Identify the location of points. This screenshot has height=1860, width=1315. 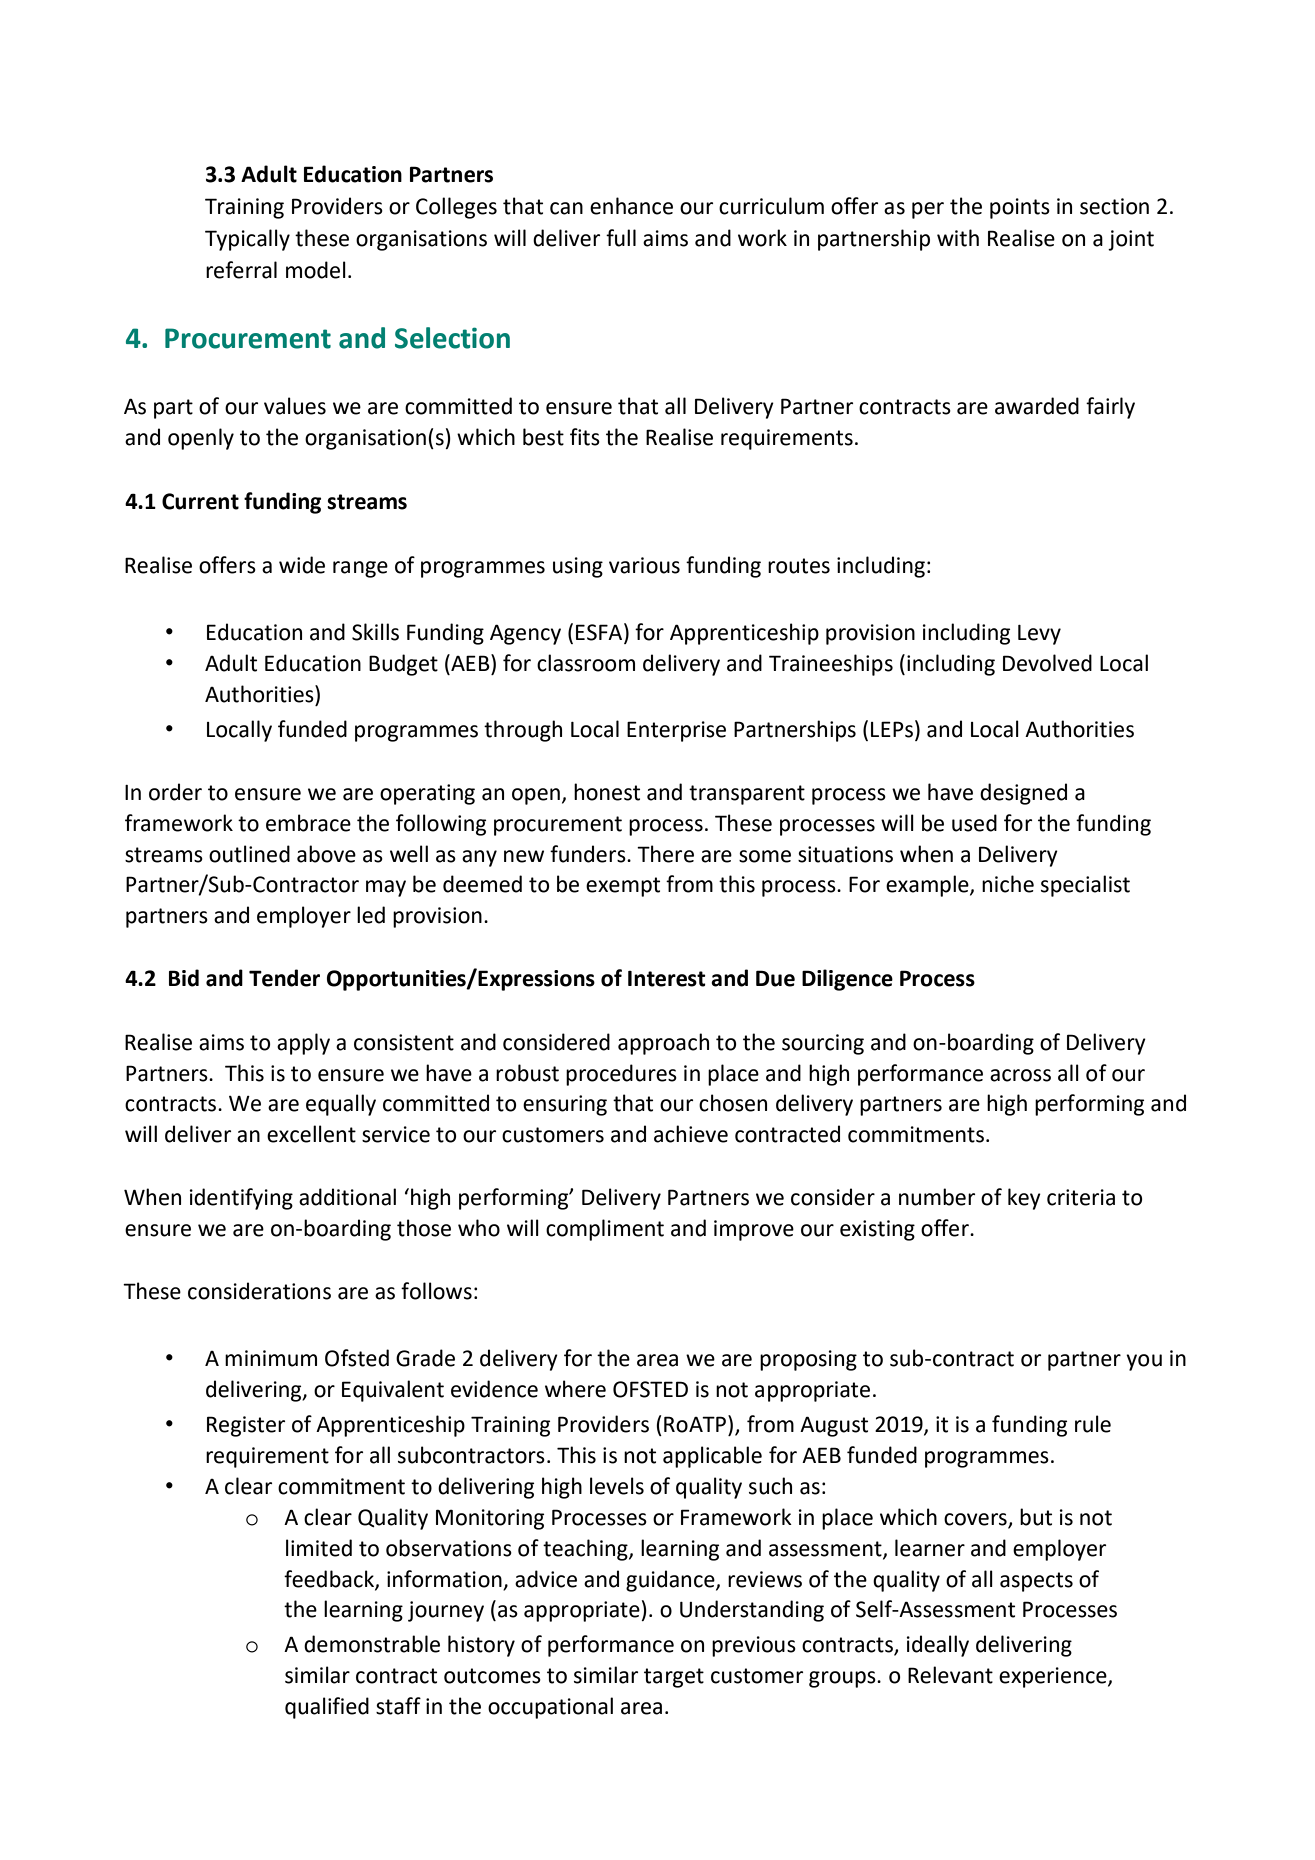
(1020, 208).
